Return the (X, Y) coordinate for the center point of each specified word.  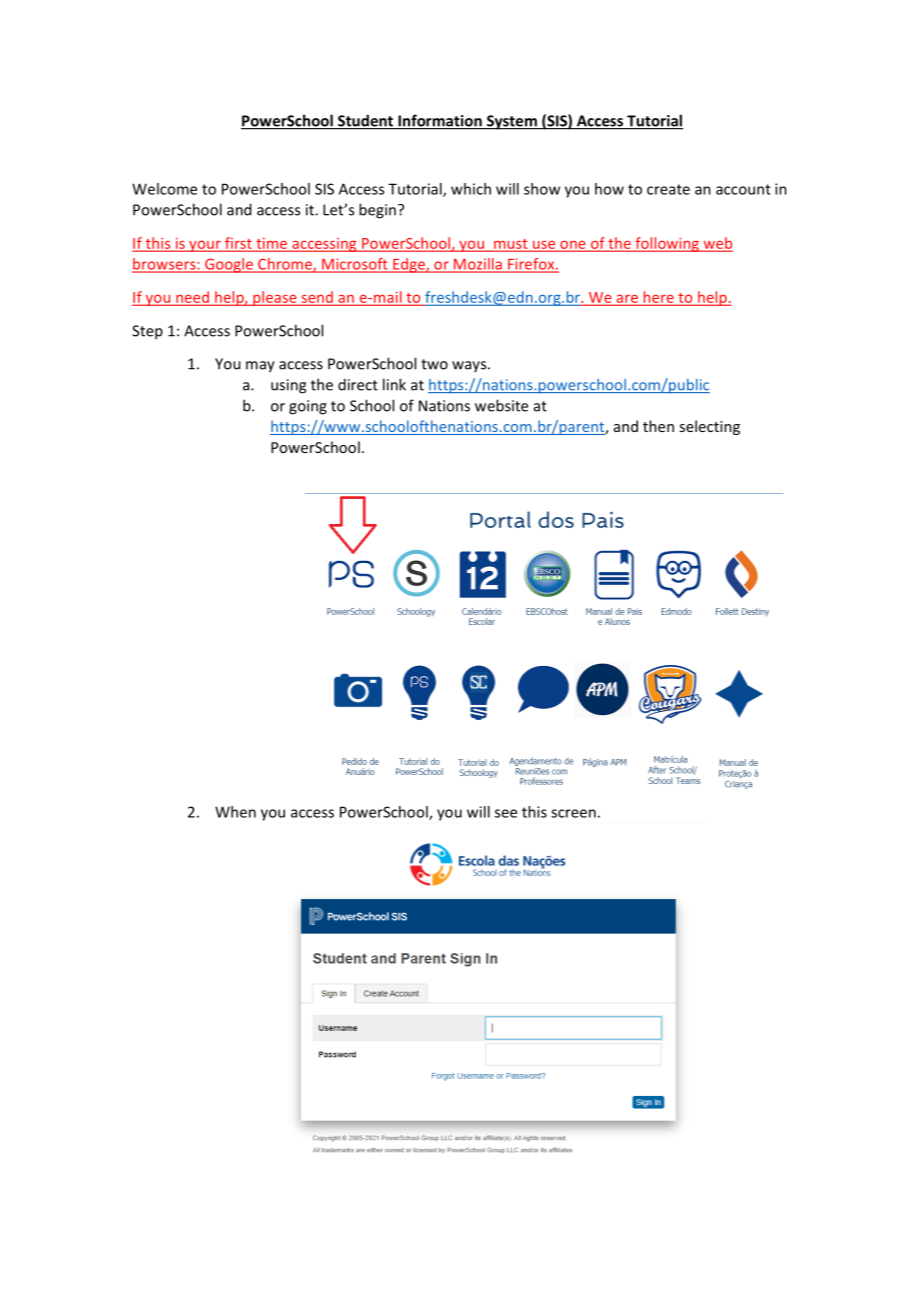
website (501, 405)
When (235, 812)
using (288, 386)
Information (440, 121)
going (308, 407)
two (434, 364)
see (506, 813)
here (658, 298)
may (260, 367)
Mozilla (478, 265)
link (394, 384)
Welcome (164, 189)
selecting (709, 427)
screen (573, 813)
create (668, 189)
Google (229, 265)
